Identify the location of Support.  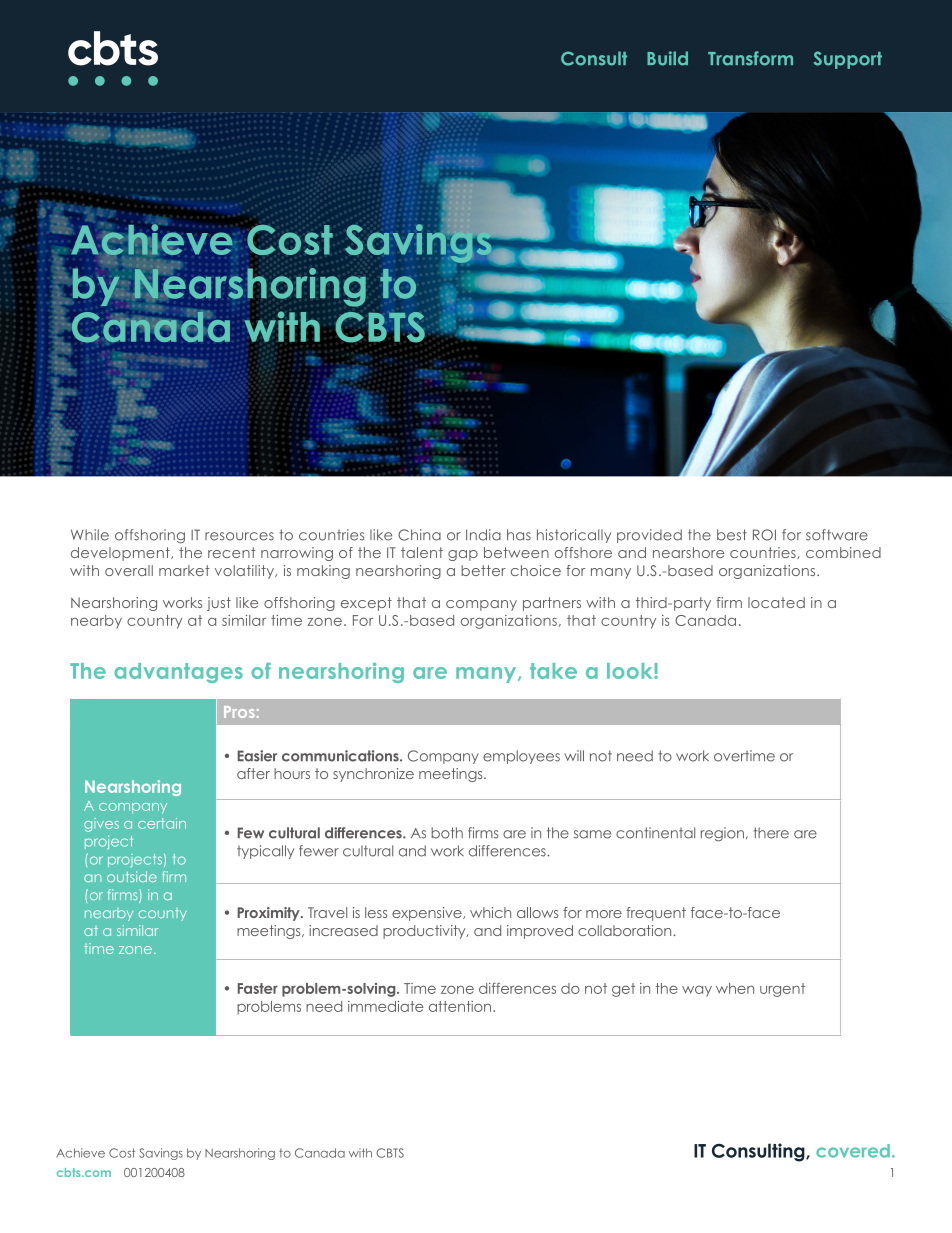
(848, 60).
